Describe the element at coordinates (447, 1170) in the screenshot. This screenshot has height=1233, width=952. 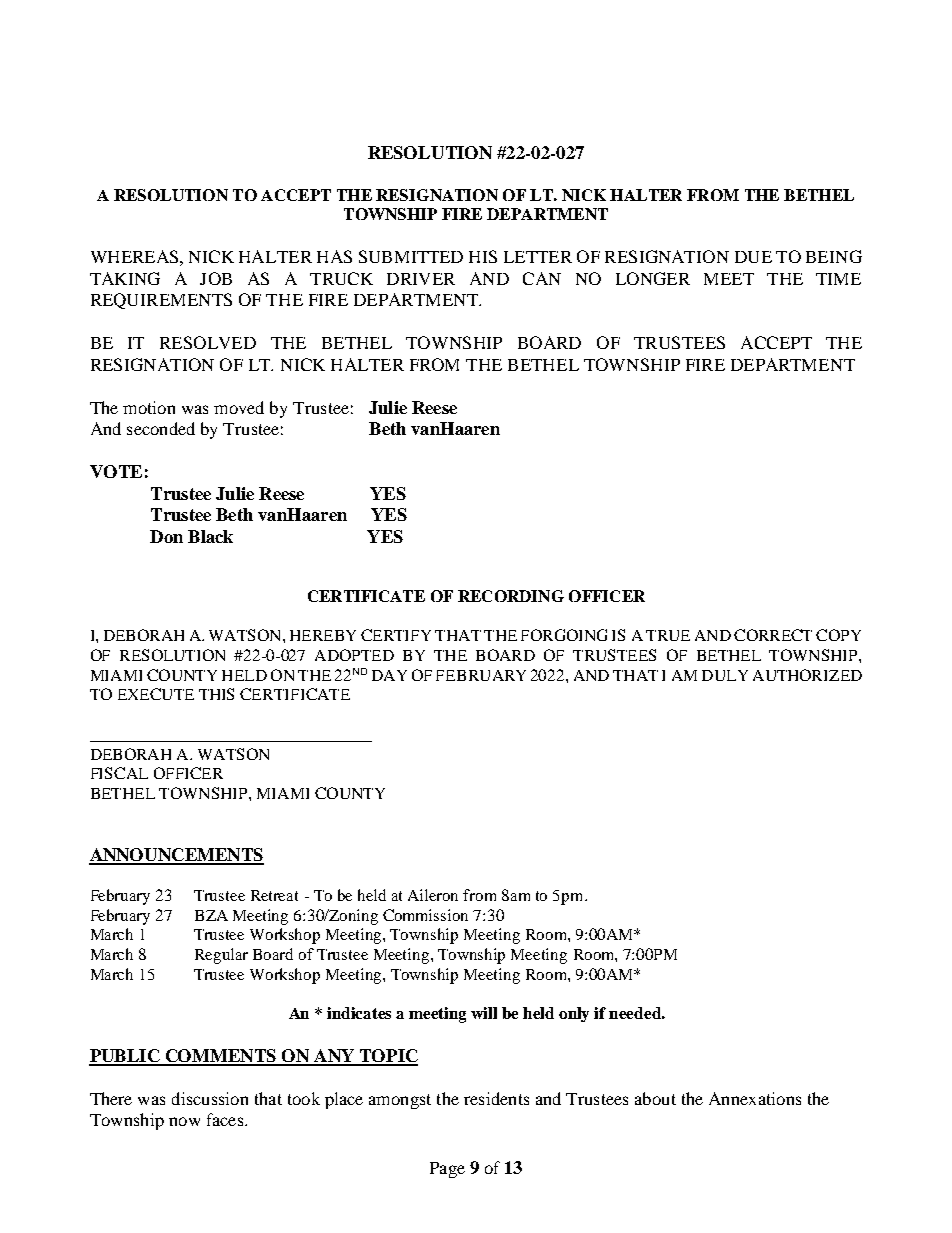
I see `Page` at that location.
